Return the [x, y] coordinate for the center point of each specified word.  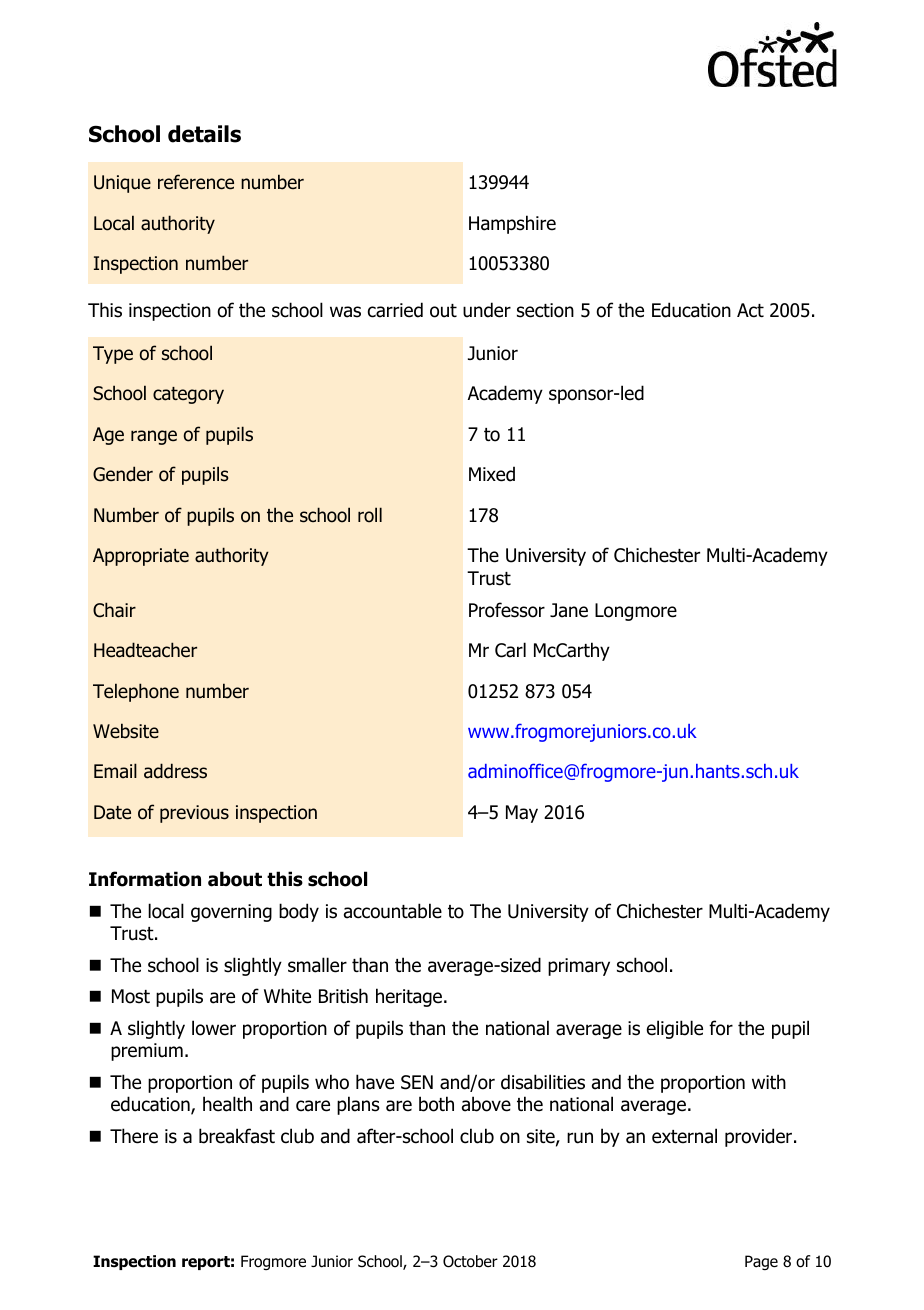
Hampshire [512, 224]
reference [196, 182]
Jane [569, 610]
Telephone [136, 692]
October [470, 1261]
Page [761, 1262]
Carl [510, 650]
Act [750, 310]
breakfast [237, 1136]
